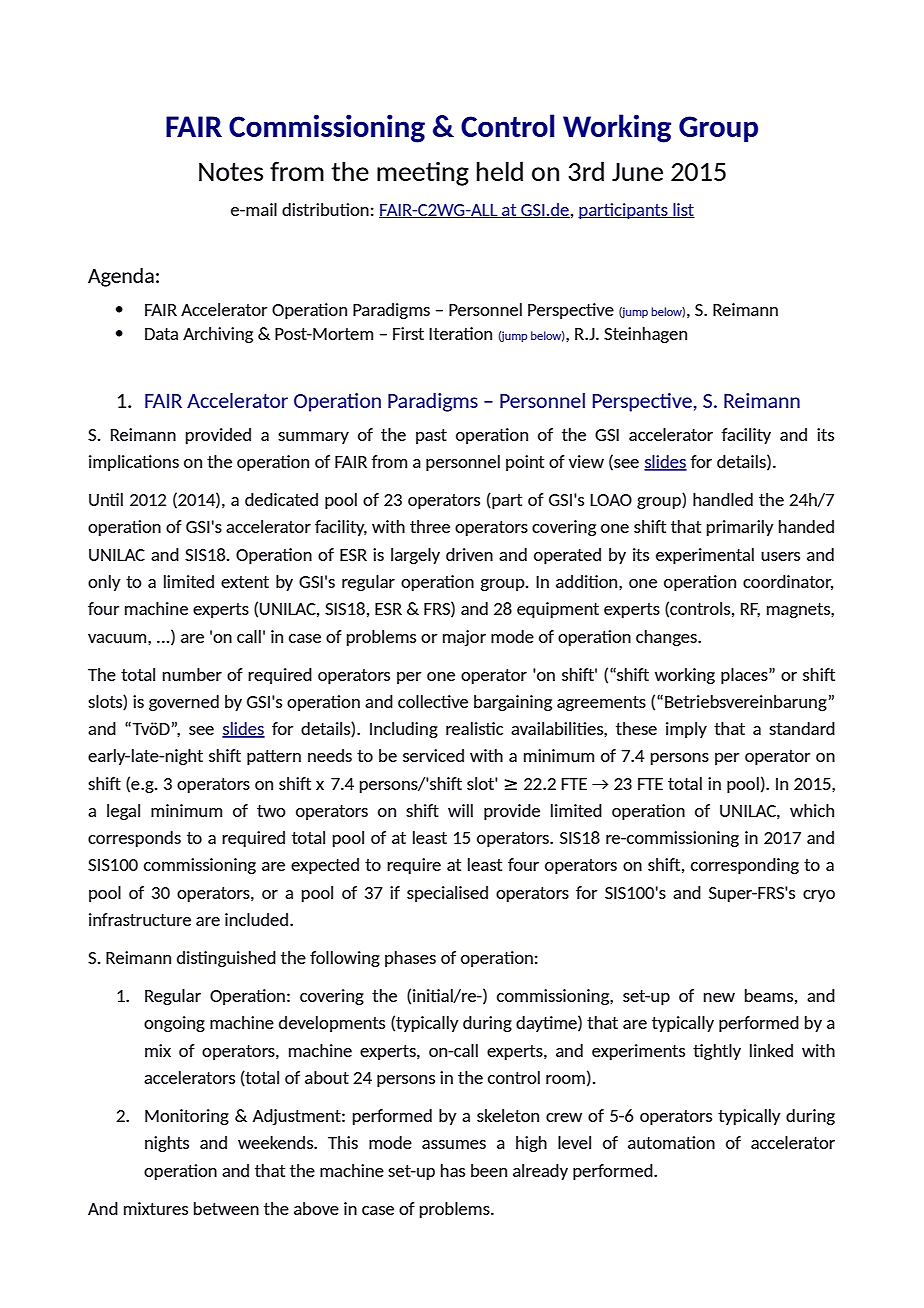 The width and height of the page is (924, 1308). I want to click on meeting, so click(423, 174).
